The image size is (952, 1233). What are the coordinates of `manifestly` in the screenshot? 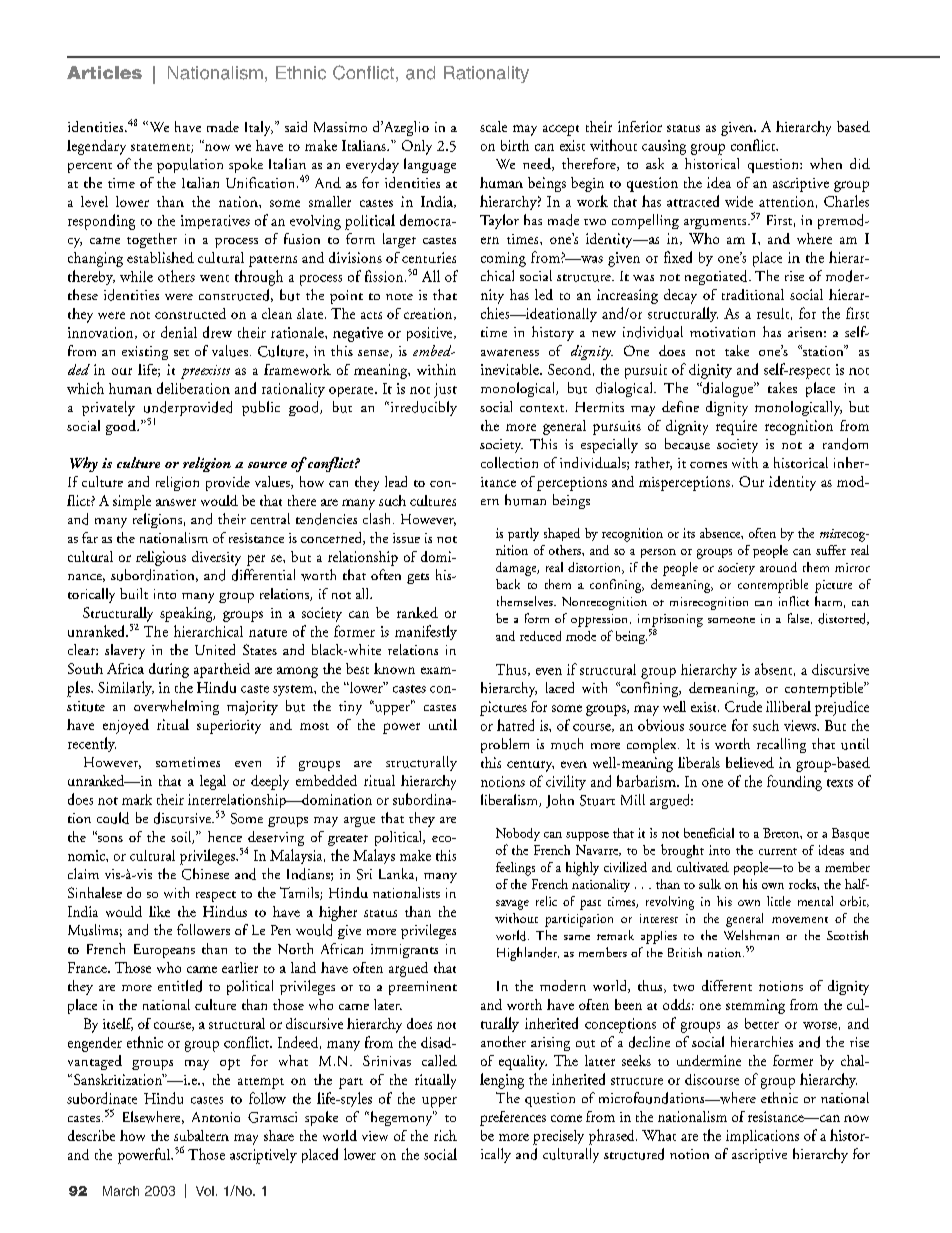 It's located at (426, 632).
